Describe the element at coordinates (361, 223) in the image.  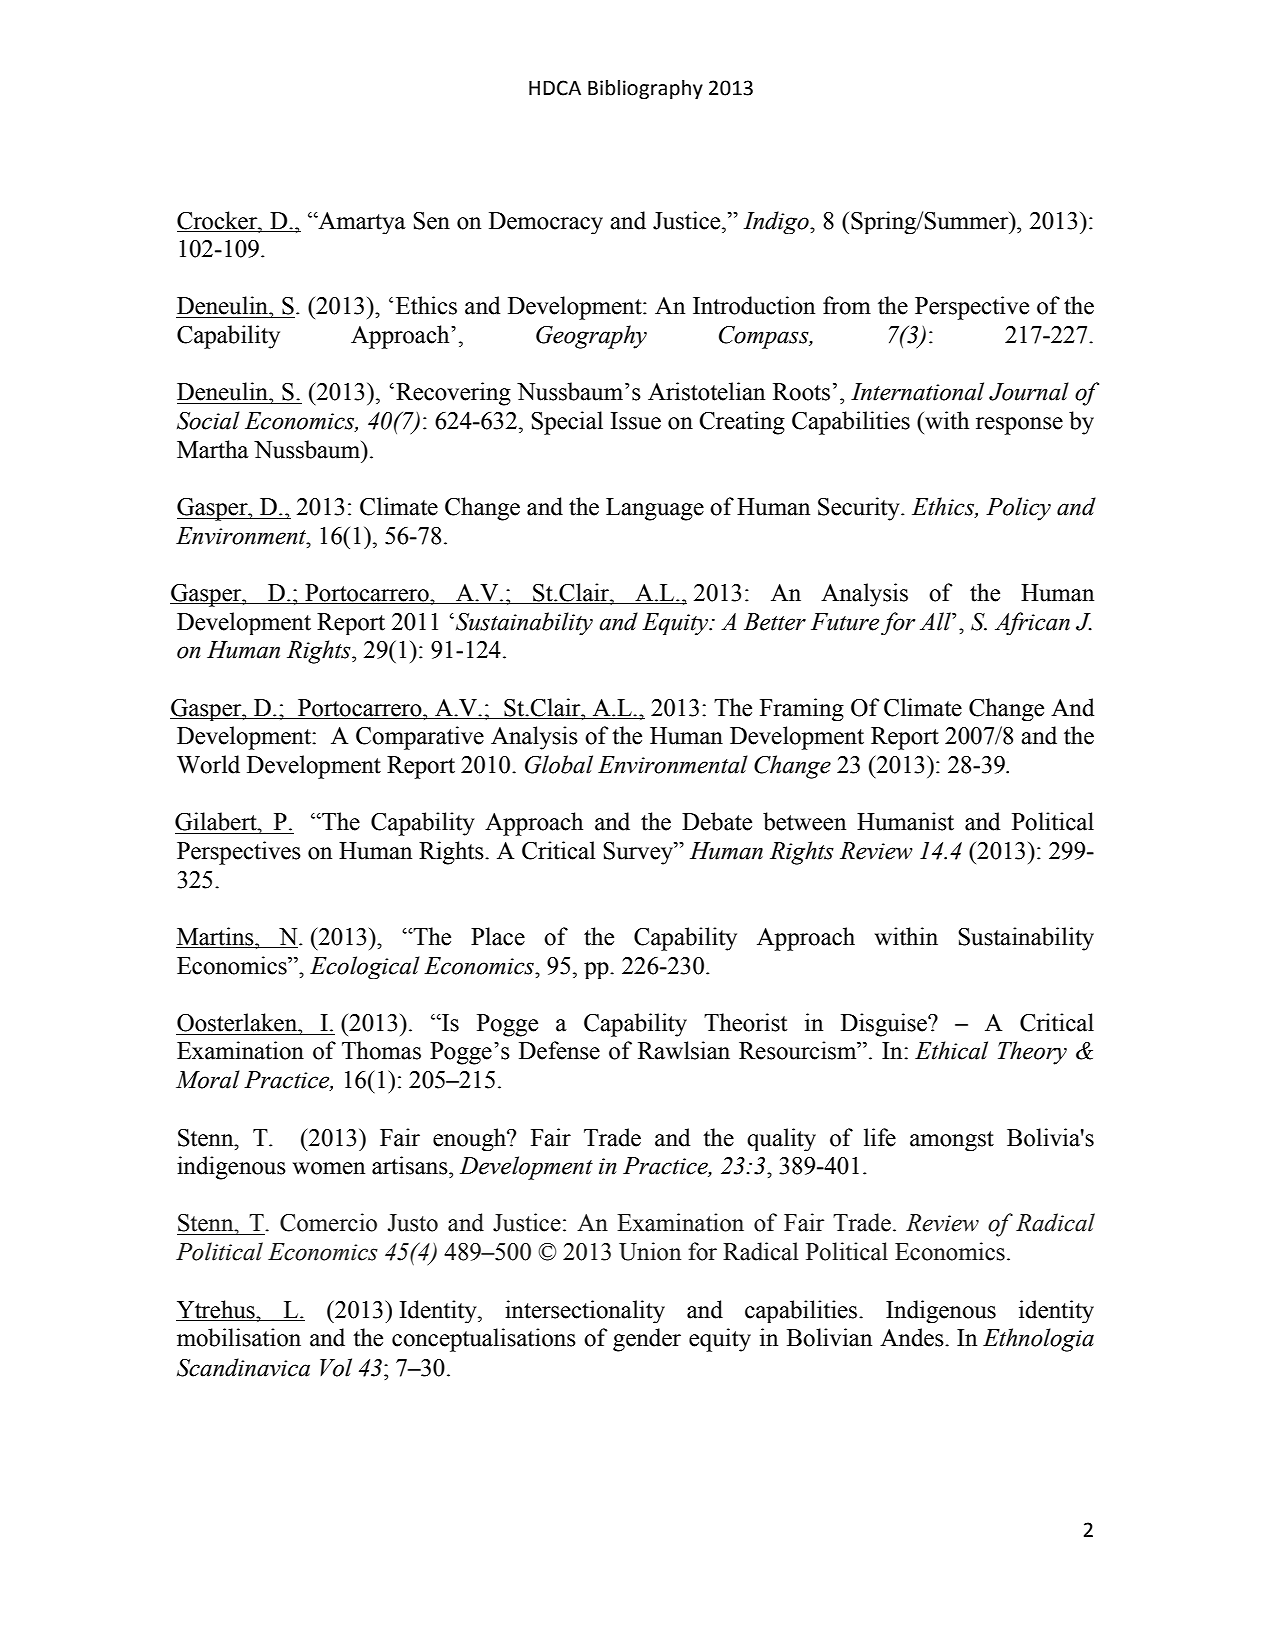
I see `Amartya` at that location.
